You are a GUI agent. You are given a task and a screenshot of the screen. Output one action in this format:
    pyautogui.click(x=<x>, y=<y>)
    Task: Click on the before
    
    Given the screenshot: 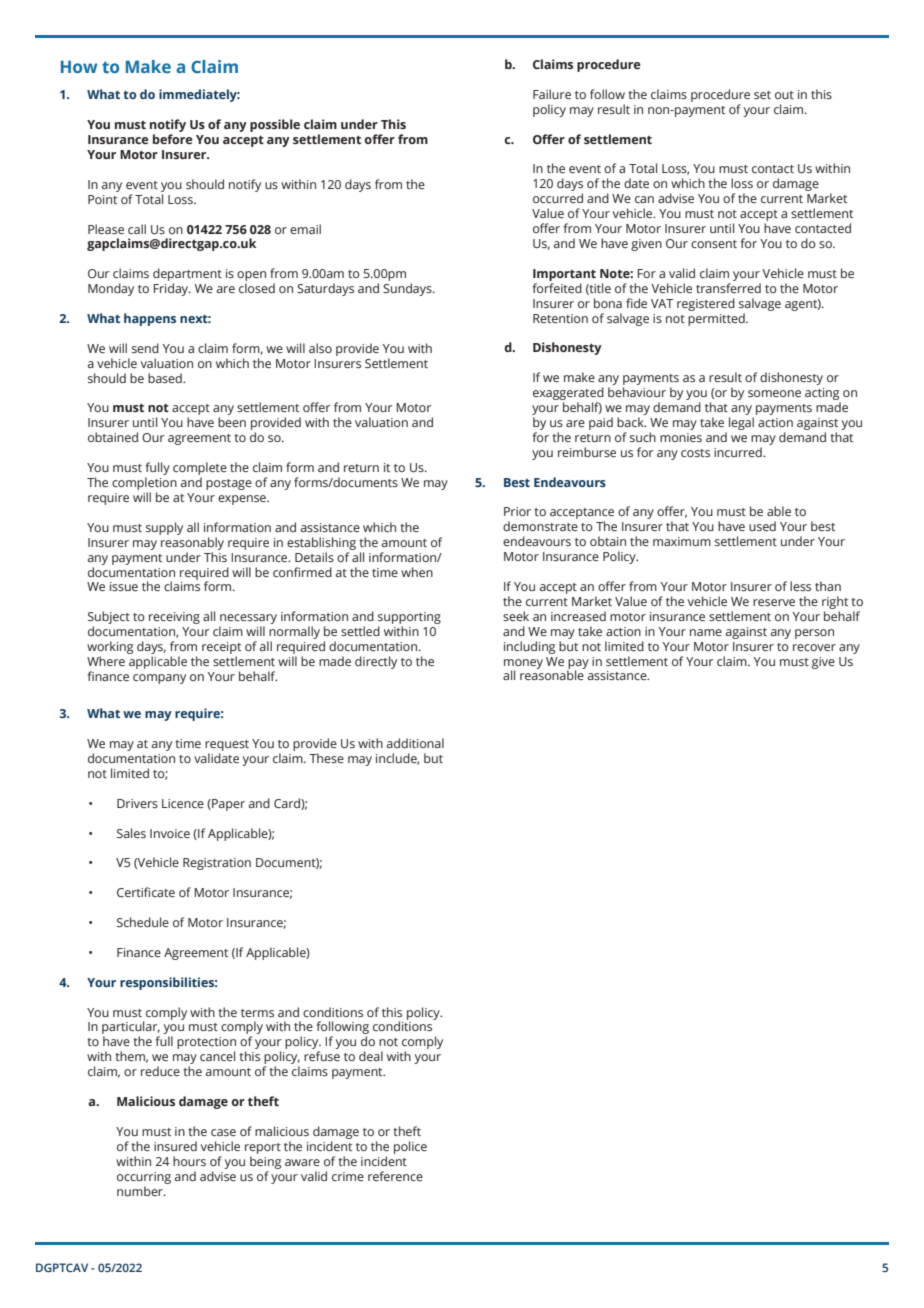 What is the action you would take?
    pyautogui.click(x=173, y=139)
